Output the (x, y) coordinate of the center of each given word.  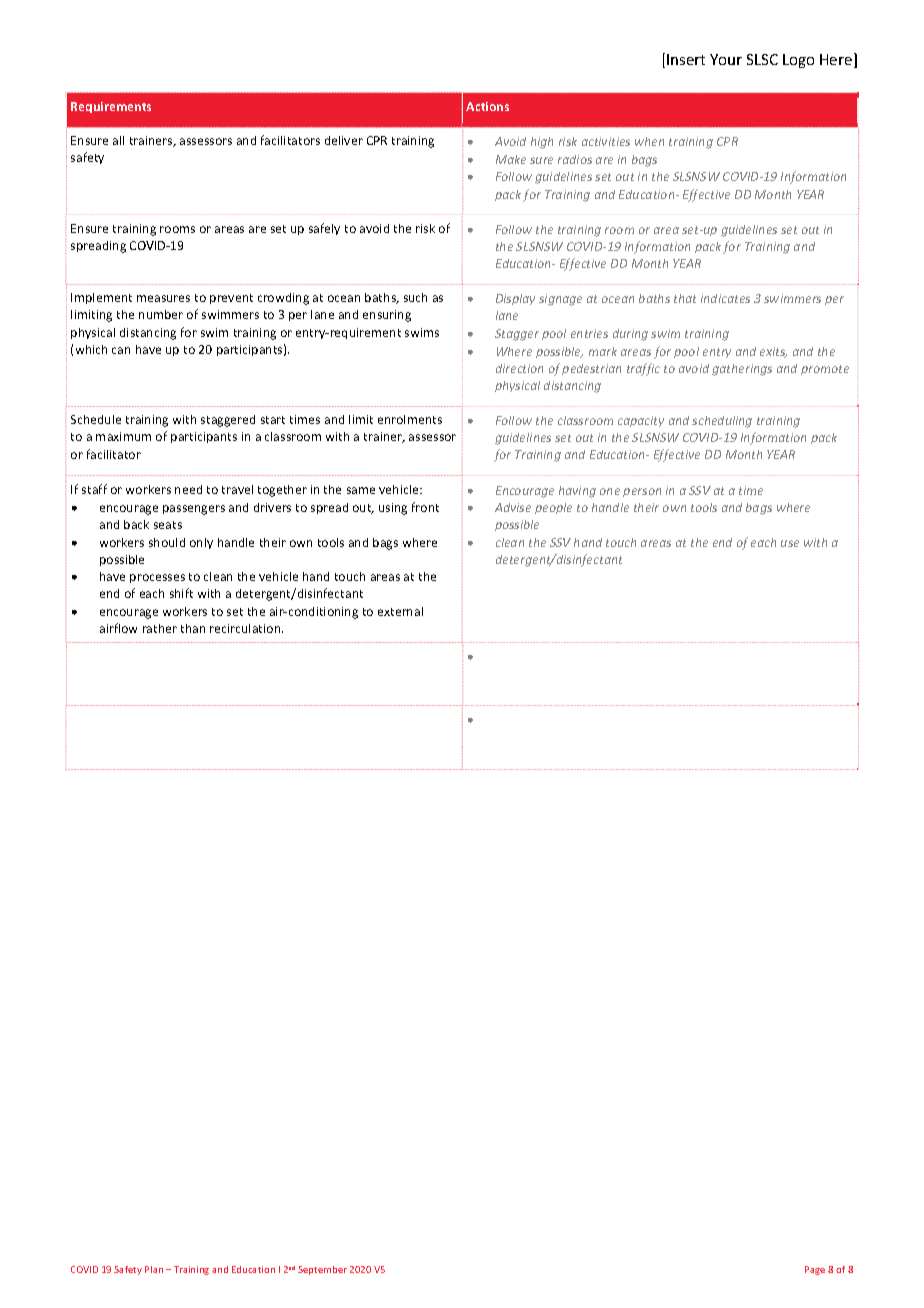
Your (726, 59)
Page (815, 1270)
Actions (487, 106)
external (400, 611)
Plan (154, 1269)
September (322, 1270)
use (790, 543)
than (193, 628)
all (118, 140)
